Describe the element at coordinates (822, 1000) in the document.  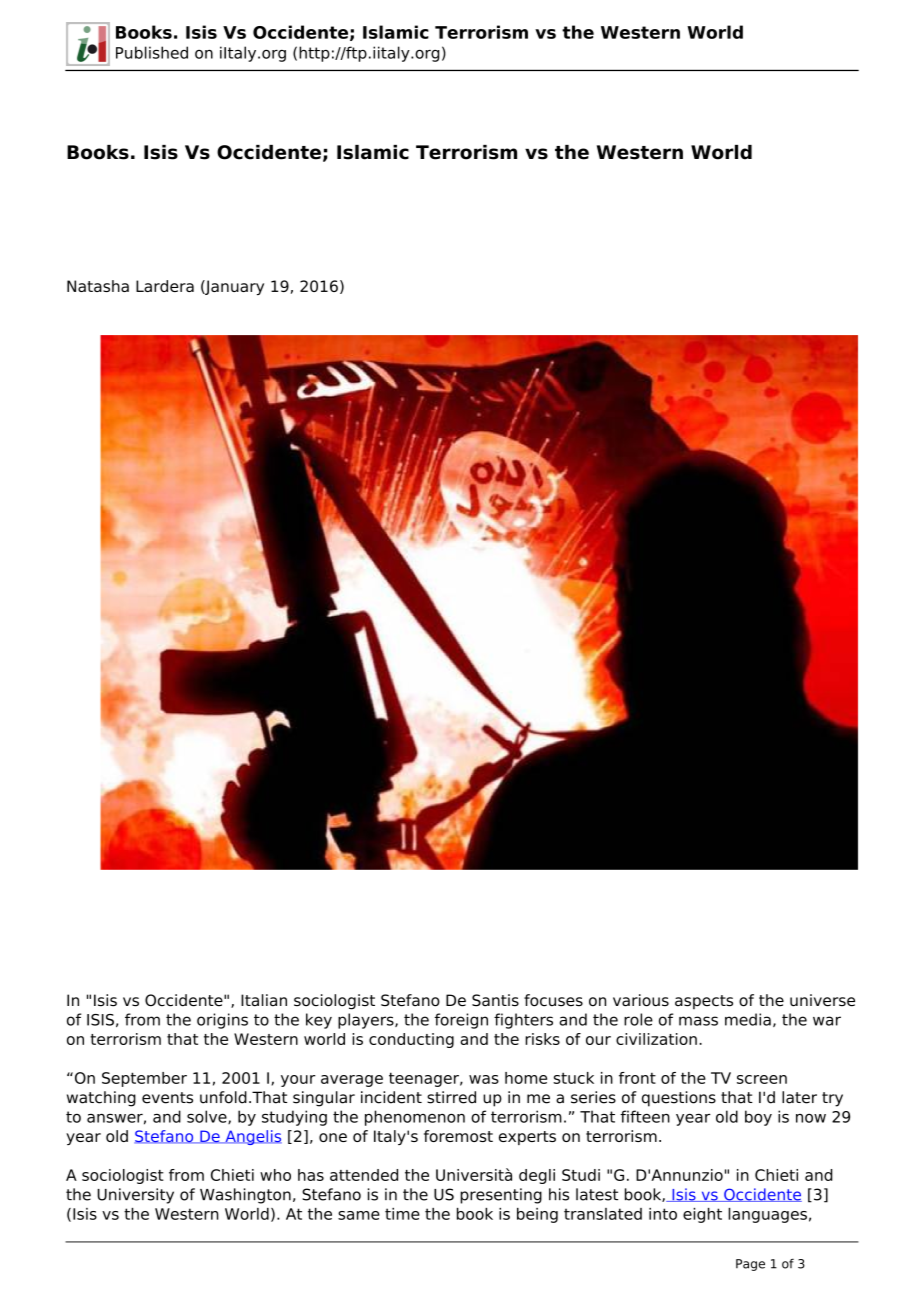
I see `universe` at that location.
